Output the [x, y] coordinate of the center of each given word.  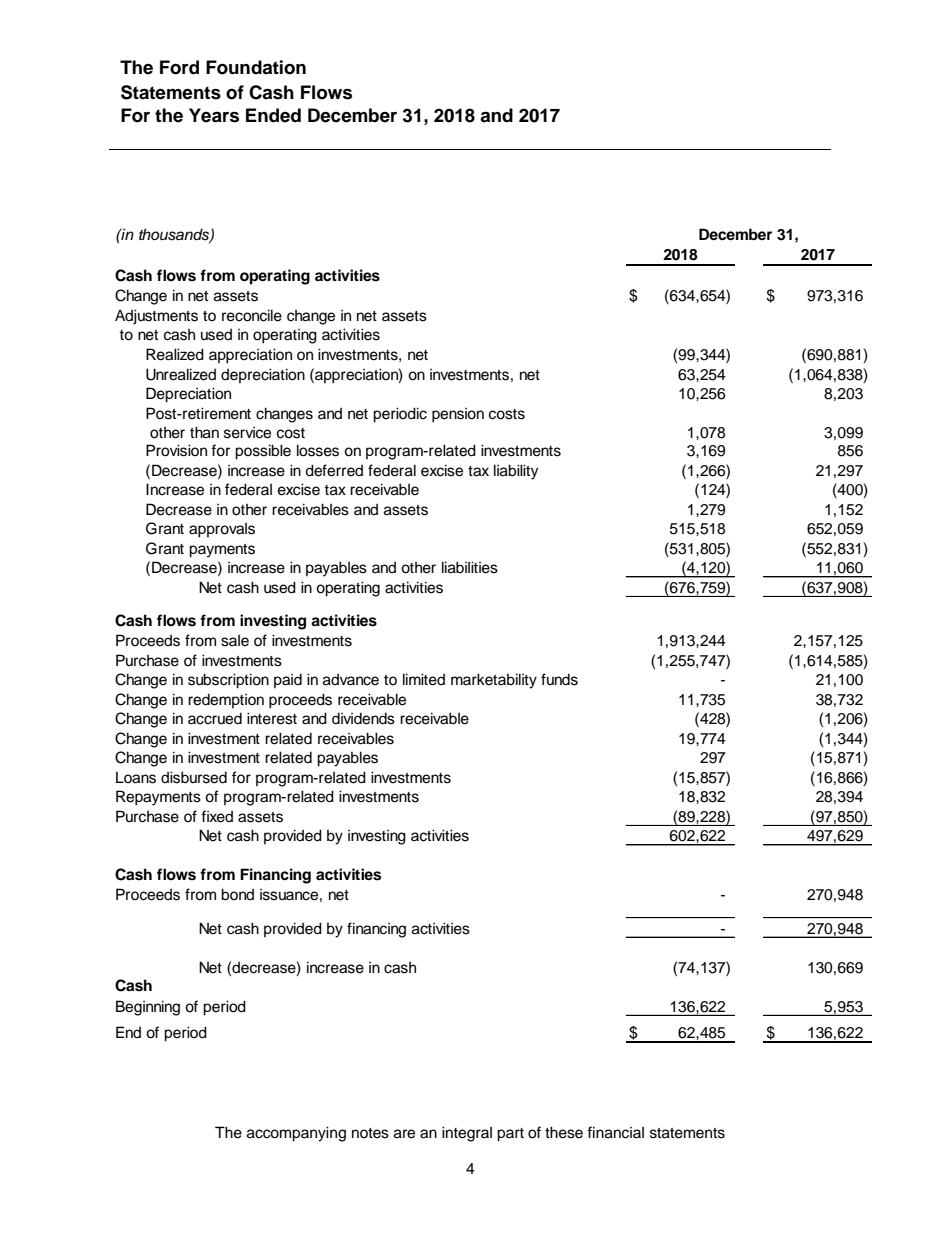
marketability [494, 681]
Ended [273, 115]
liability [516, 472]
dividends [363, 718]
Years [214, 115]
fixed [217, 816]
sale [235, 641]
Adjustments [156, 317]
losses [318, 450]
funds [559, 679]
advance [351, 680]
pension [458, 415]
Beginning [148, 1008]
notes [370, 1133]
